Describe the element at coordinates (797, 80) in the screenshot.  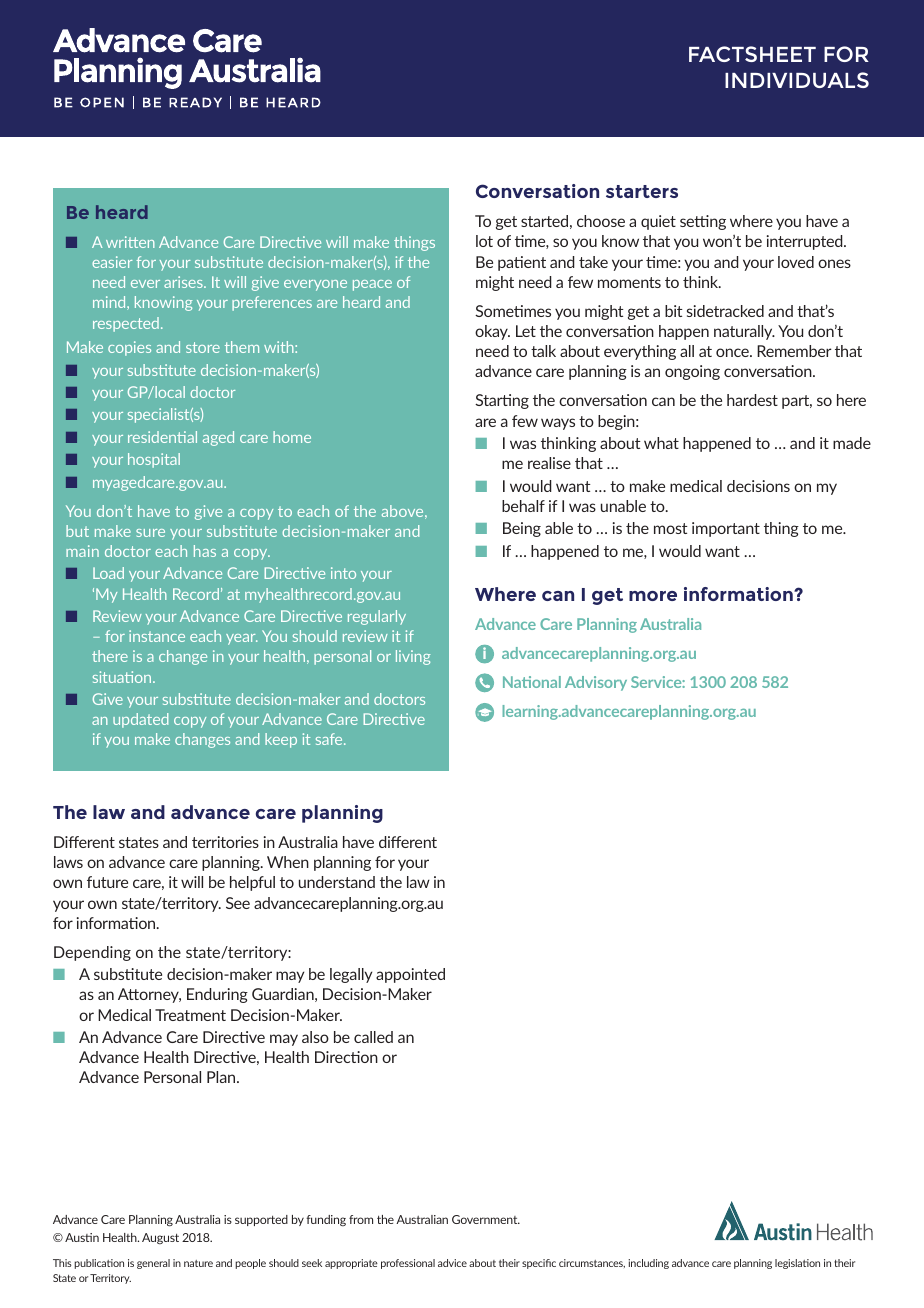
I see `INDIVIDUALS` at that location.
